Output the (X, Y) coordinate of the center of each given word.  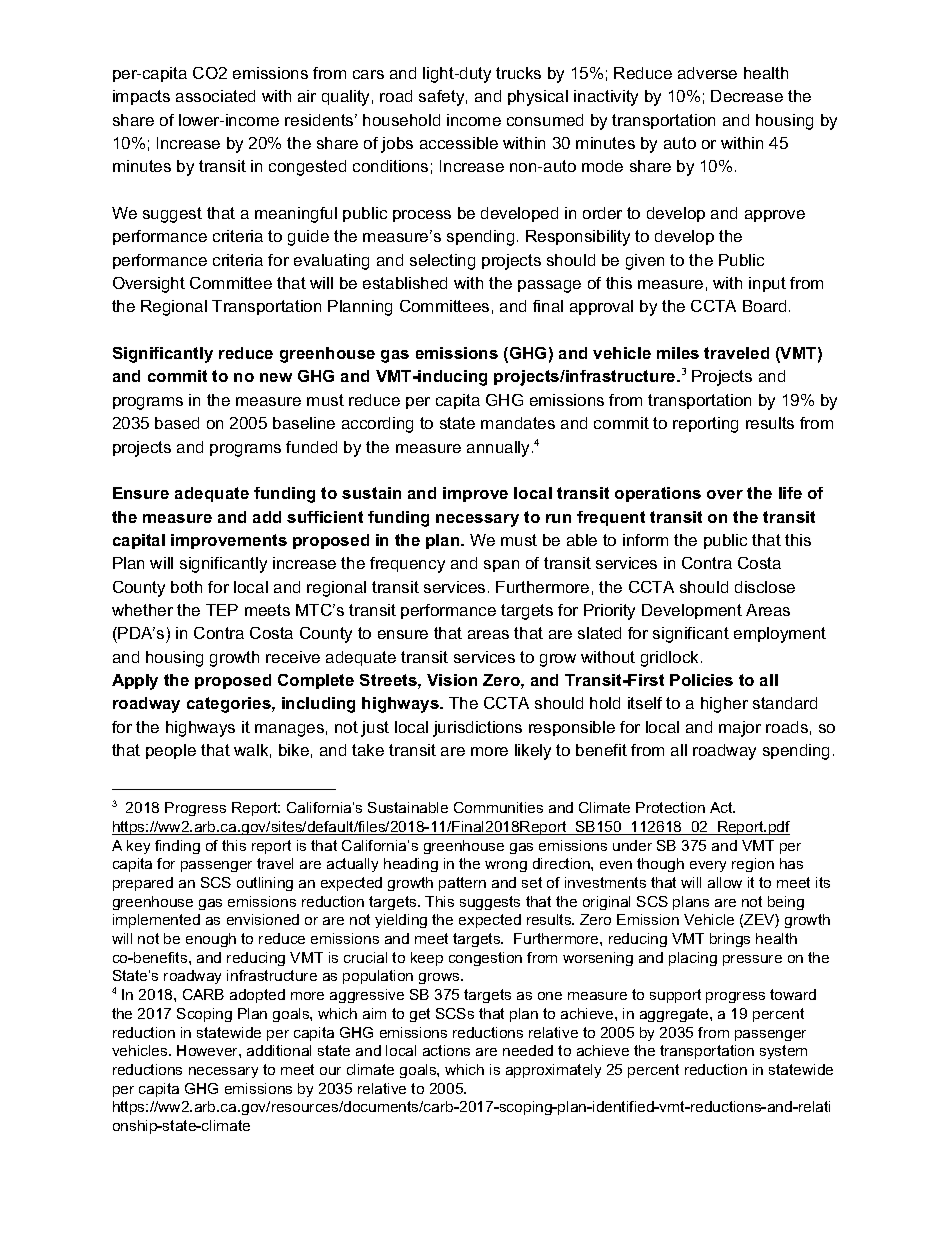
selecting (442, 262)
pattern (462, 884)
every (708, 866)
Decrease (747, 96)
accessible (459, 143)
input (767, 284)
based (177, 423)
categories (230, 705)
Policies (701, 680)
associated (215, 96)
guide (308, 238)
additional (279, 1050)
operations (658, 494)
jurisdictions (477, 729)
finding (177, 847)
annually (500, 449)
